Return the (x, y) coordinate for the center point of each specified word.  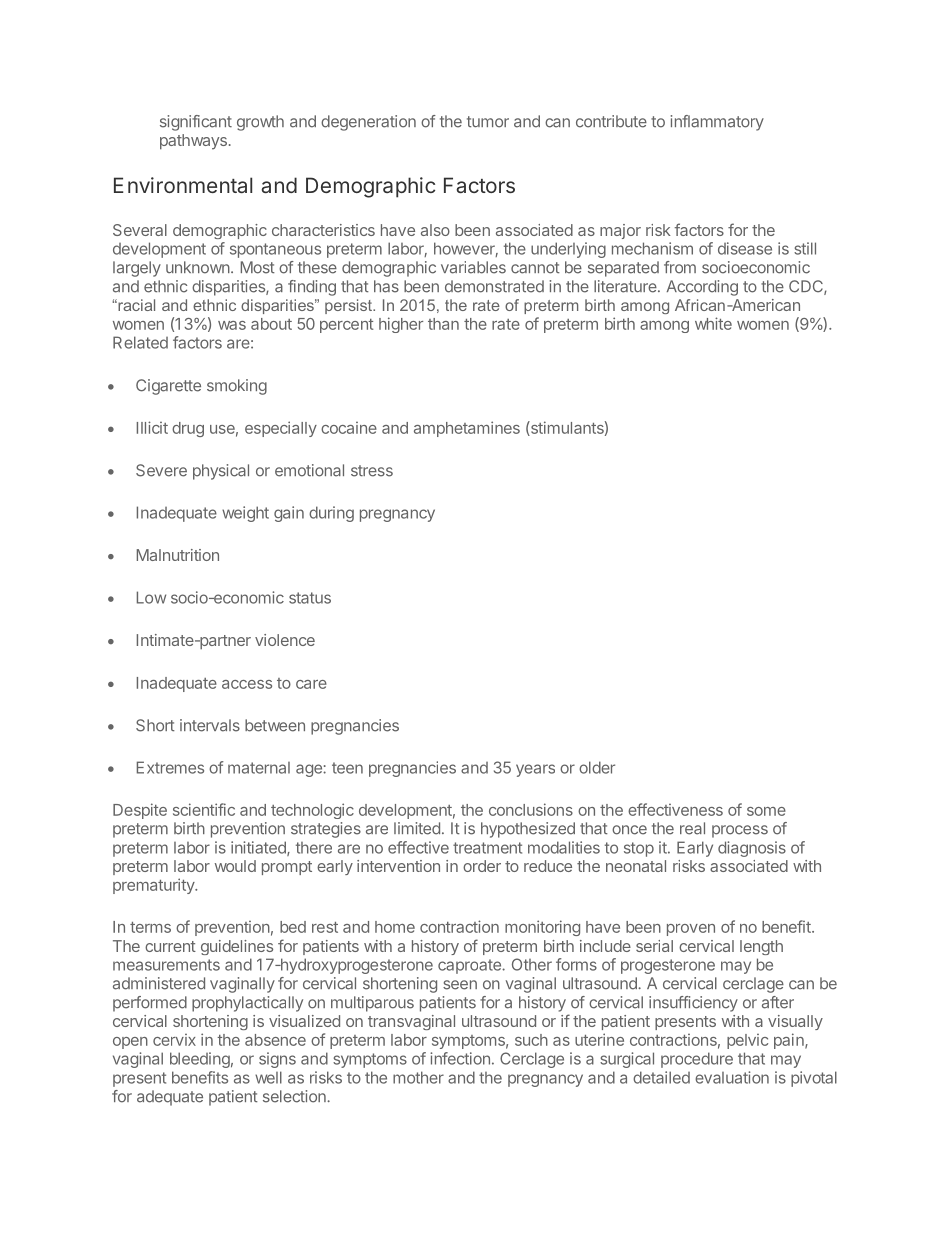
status (310, 598)
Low (151, 597)
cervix (174, 1040)
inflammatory (717, 123)
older (597, 767)
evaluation (732, 1077)
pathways (193, 142)
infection (460, 1058)
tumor (488, 122)
